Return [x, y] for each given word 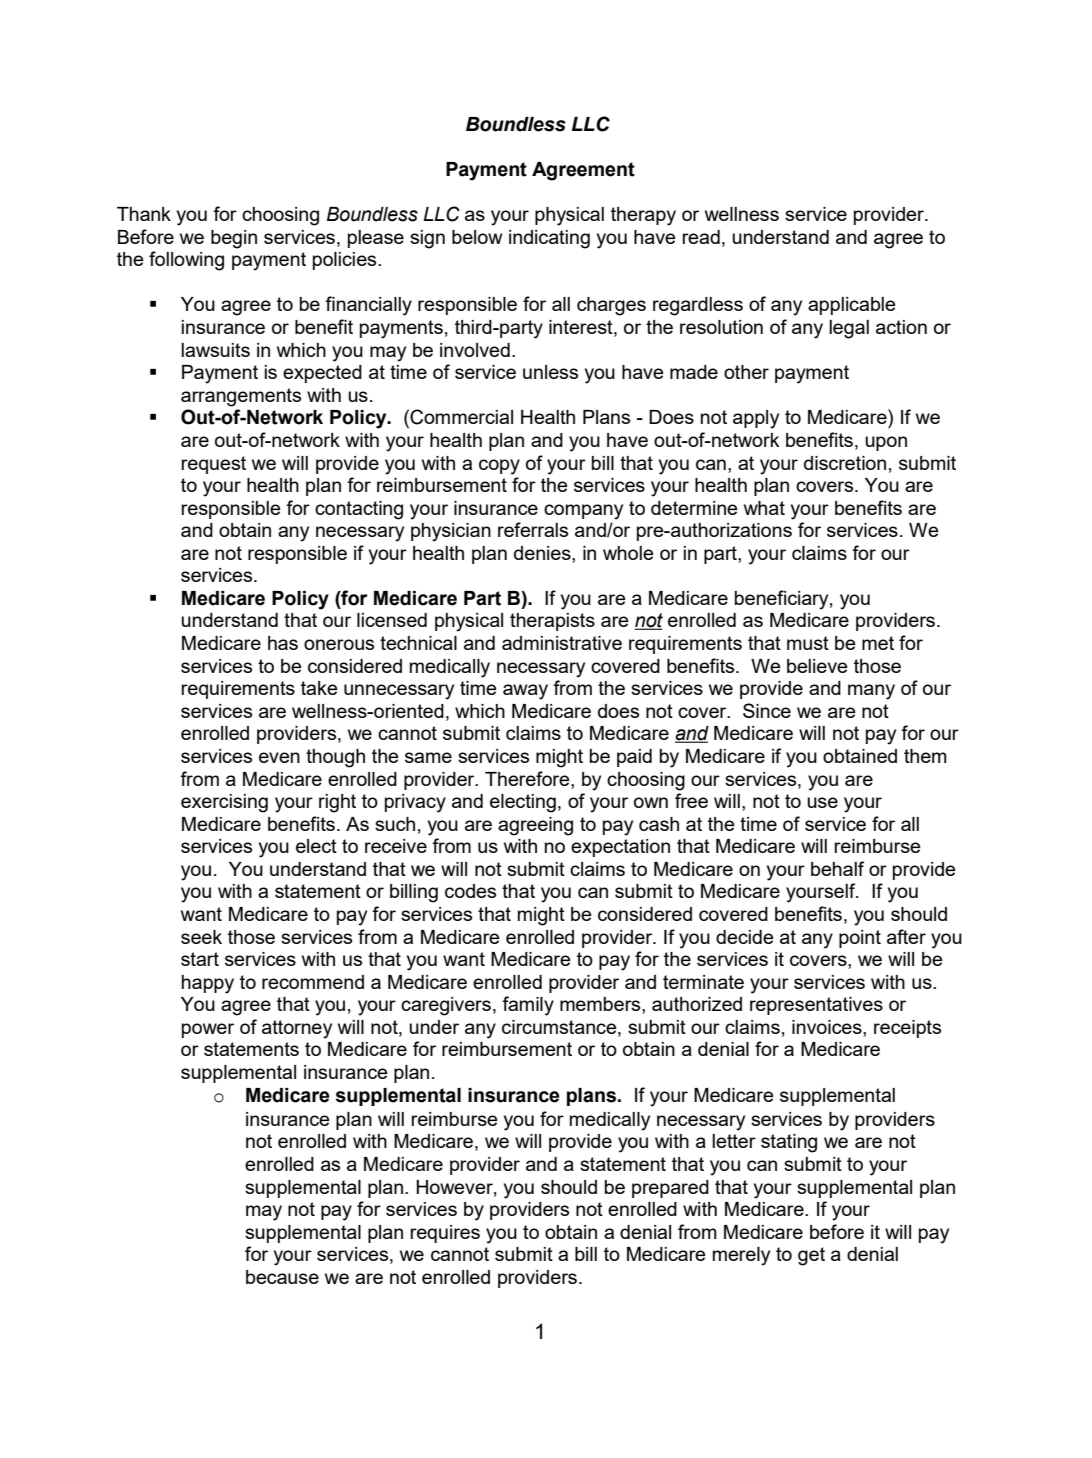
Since [767, 710]
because [282, 1277]
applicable [852, 306]
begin [234, 239]
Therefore [528, 778]
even [279, 757]
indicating [549, 239]
